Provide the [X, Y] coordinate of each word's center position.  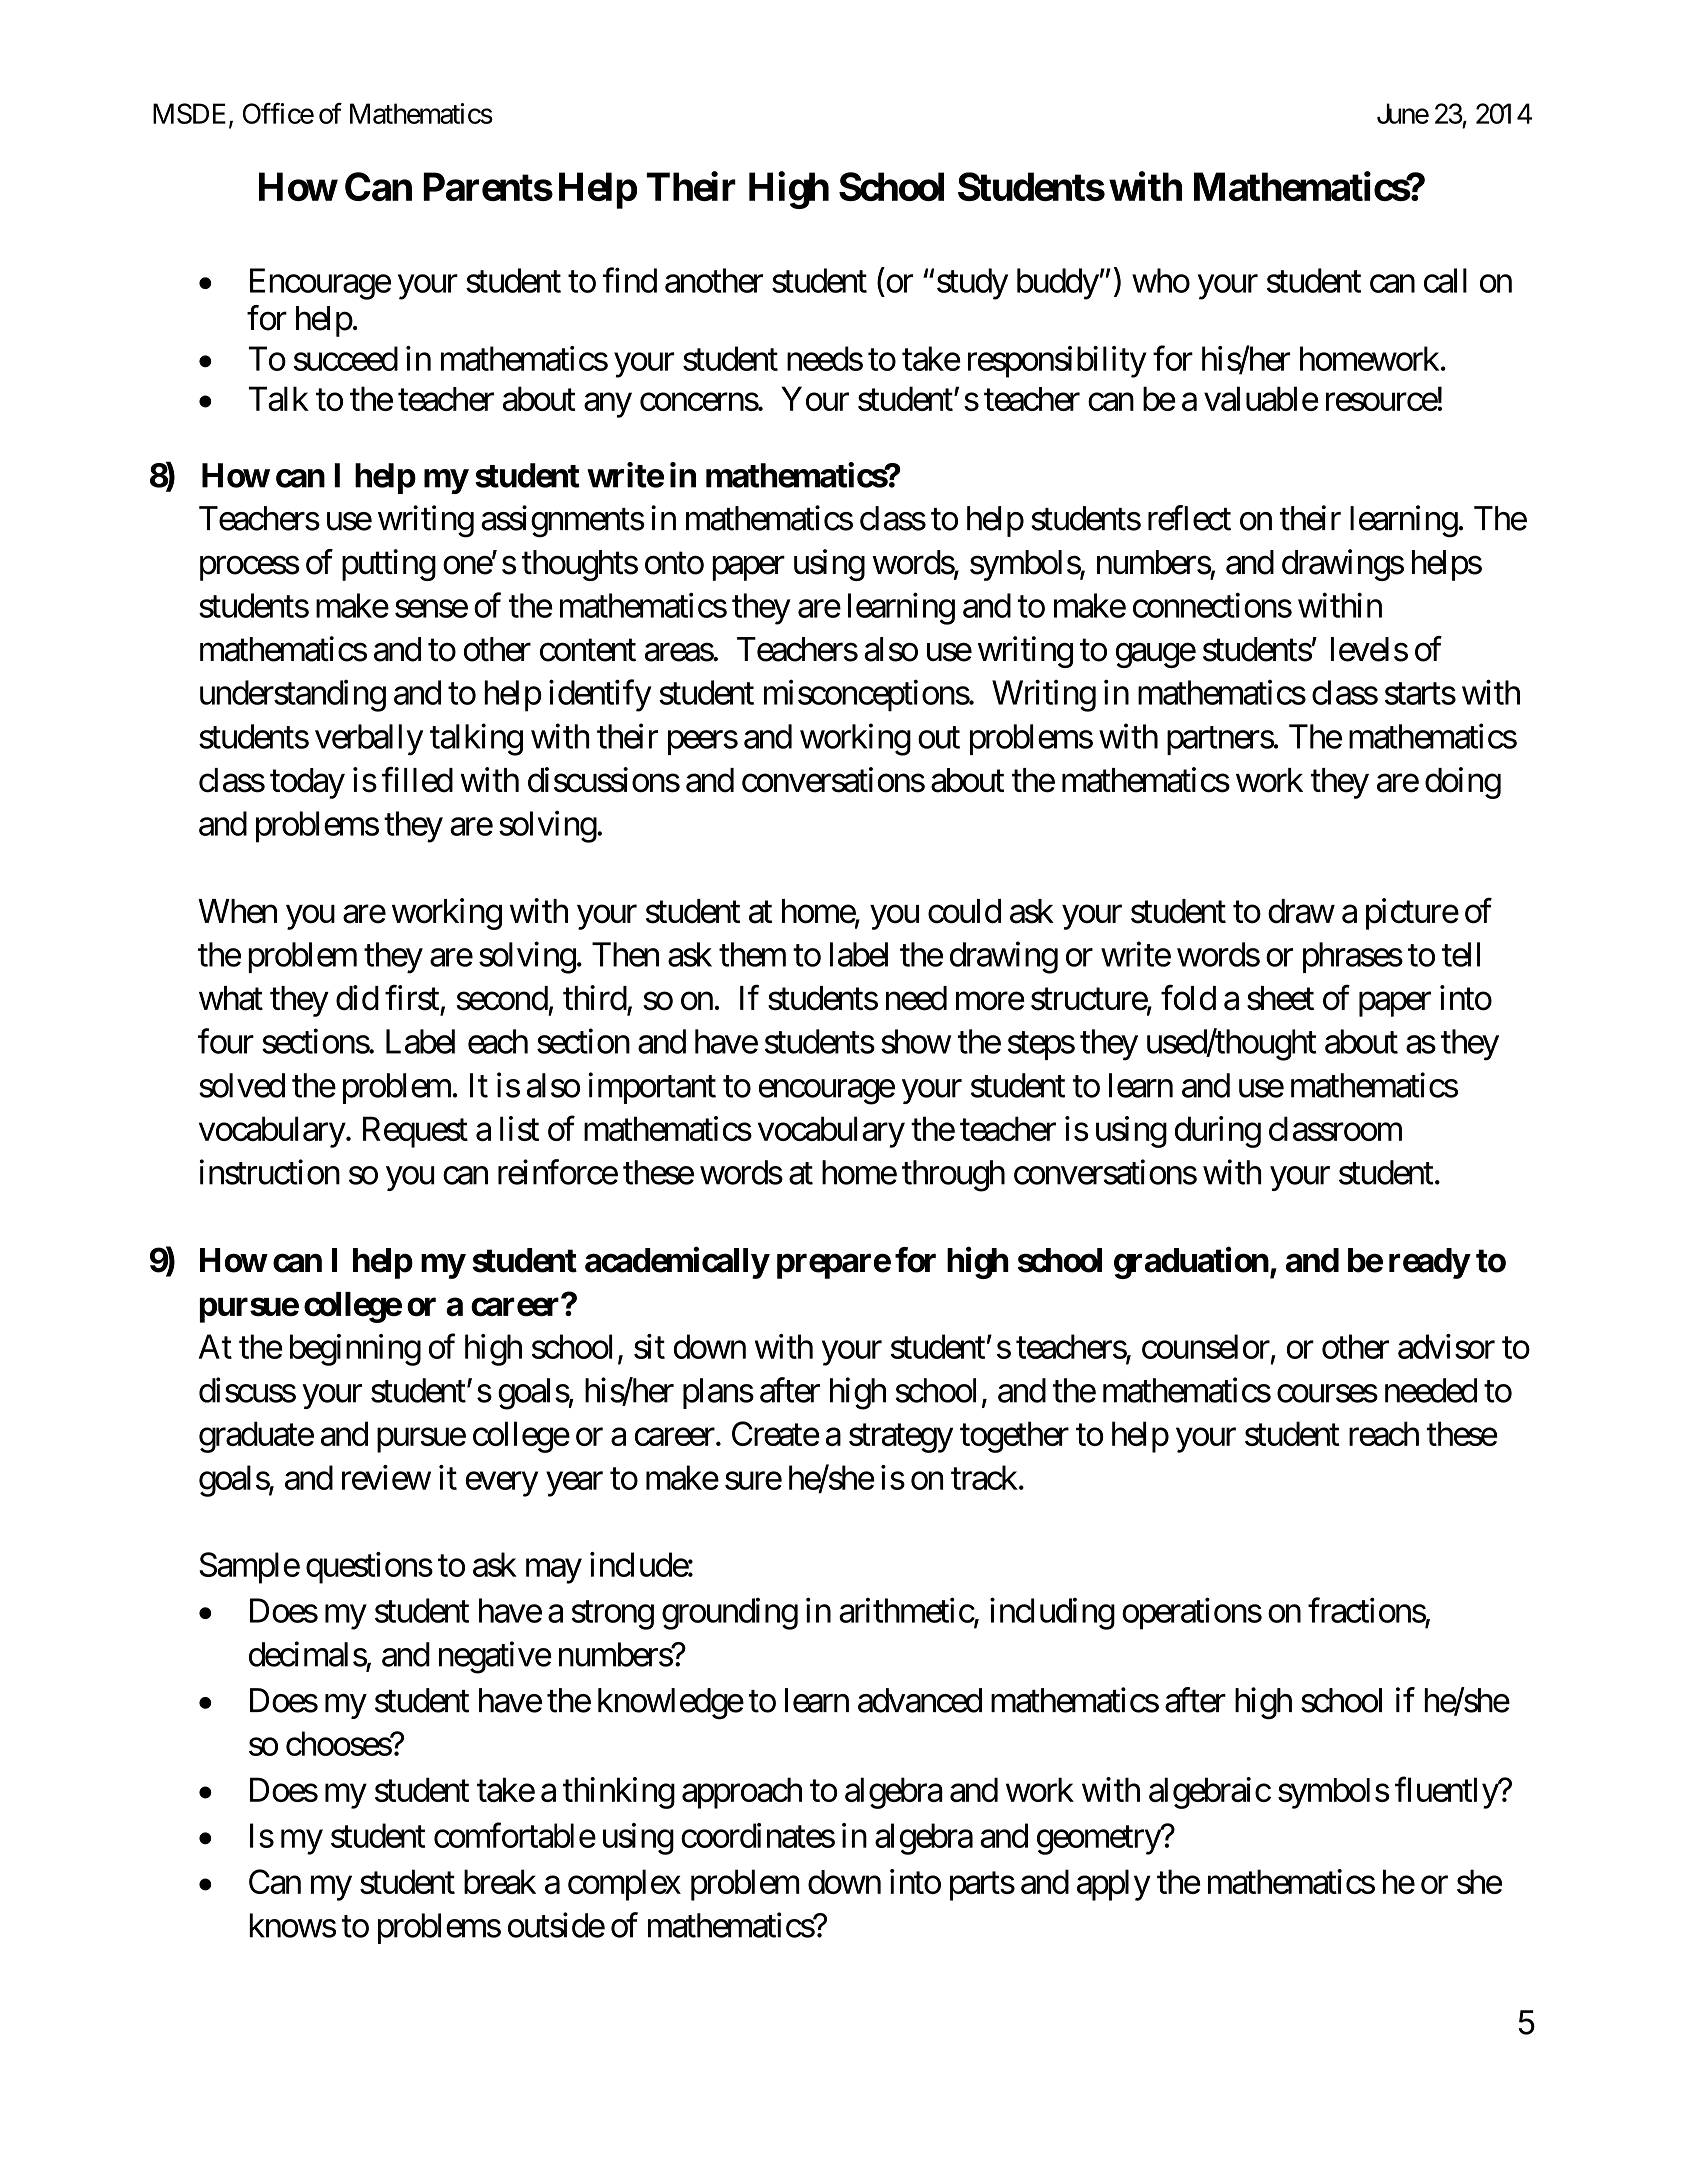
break [500, 1881]
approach [742, 1793]
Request [415, 1132]
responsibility [1057, 362]
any [608, 405]
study [972, 284]
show [916, 1041]
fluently [1447, 1793]
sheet [1280, 998]
